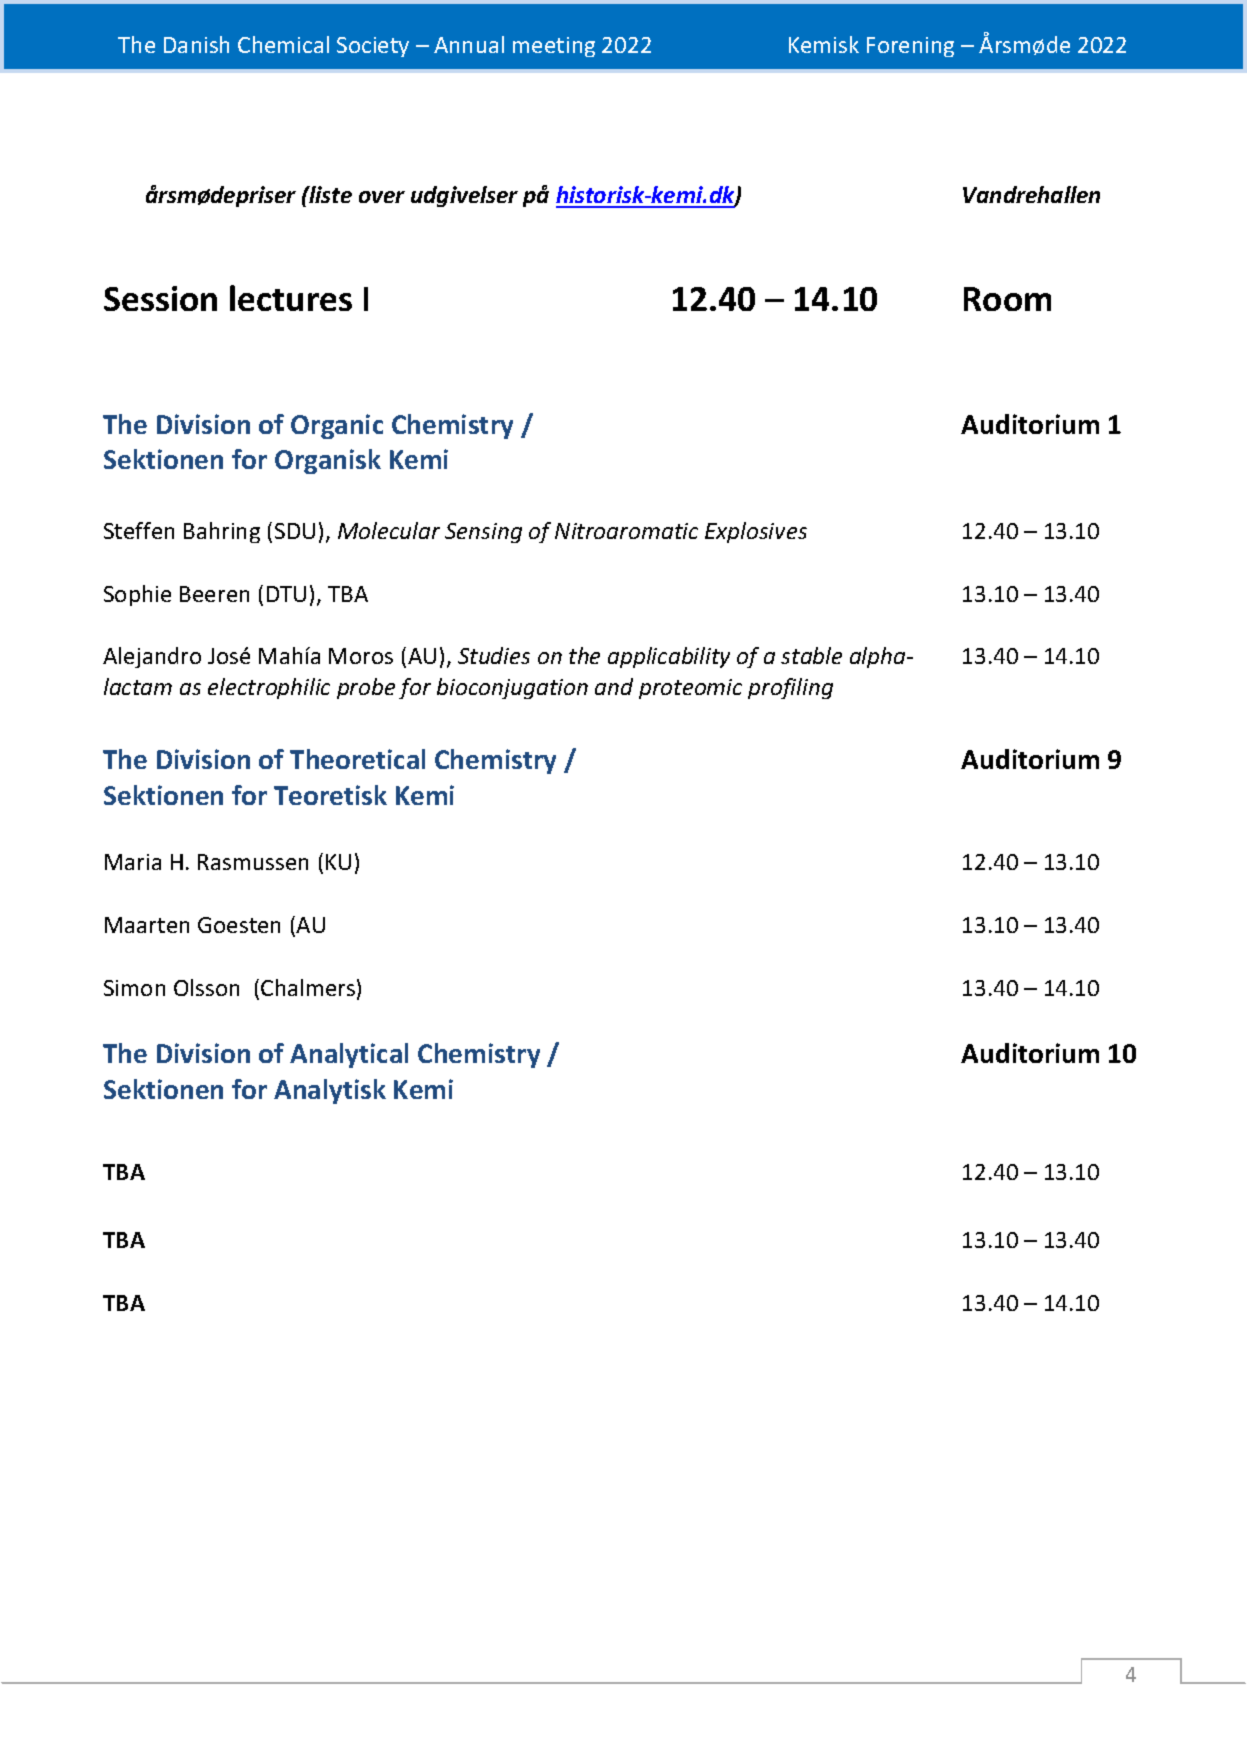 The width and height of the image is (1247, 1763). Describe the element at coordinates (554, 47) in the image. I see `meeting` at that location.
